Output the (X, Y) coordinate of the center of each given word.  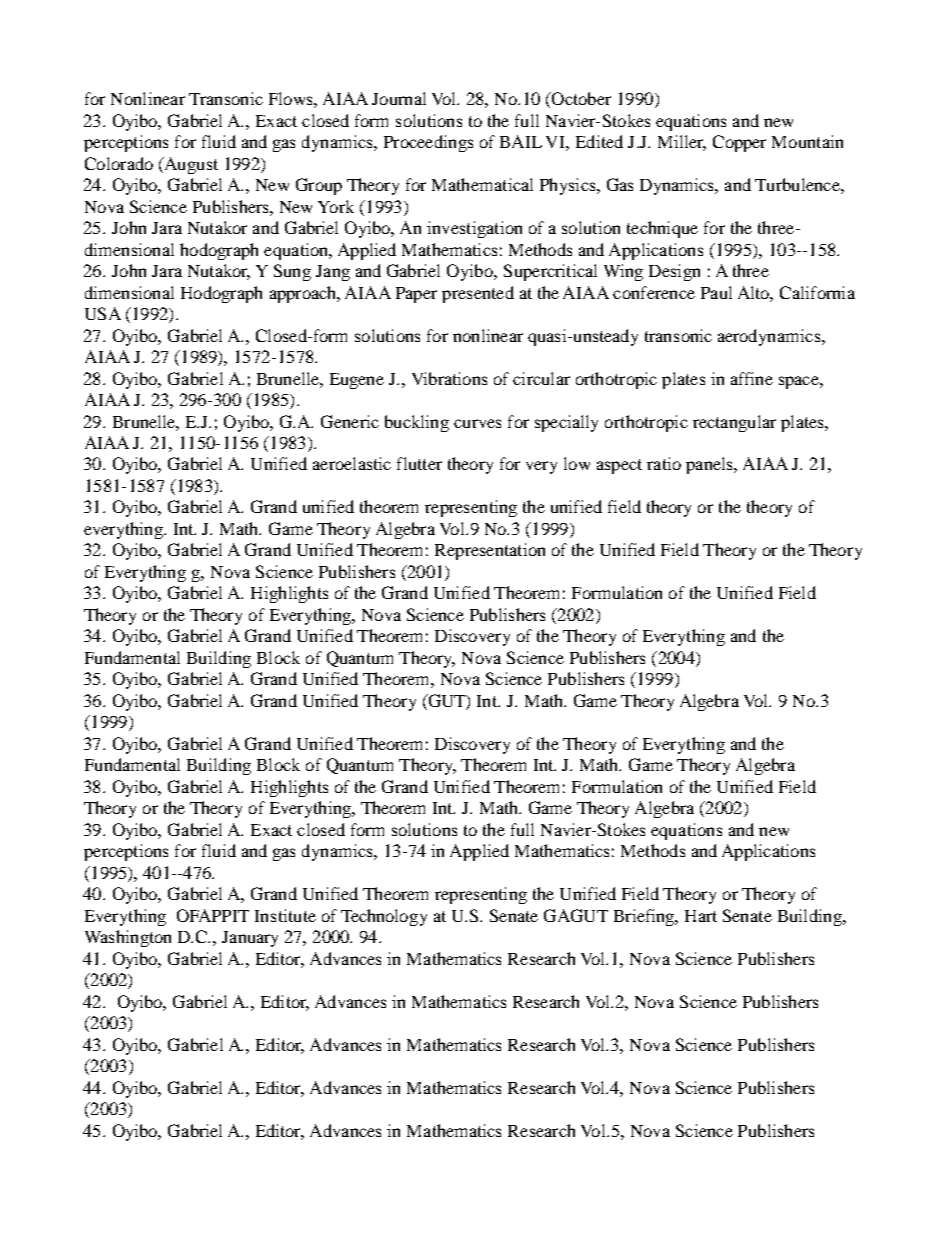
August (190, 165)
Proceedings (428, 143)
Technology (384, 917)
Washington (128, 938)
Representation (490, 551)
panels (710, 465)
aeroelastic (352, 463)
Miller (682, 143)
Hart (701, 916)
